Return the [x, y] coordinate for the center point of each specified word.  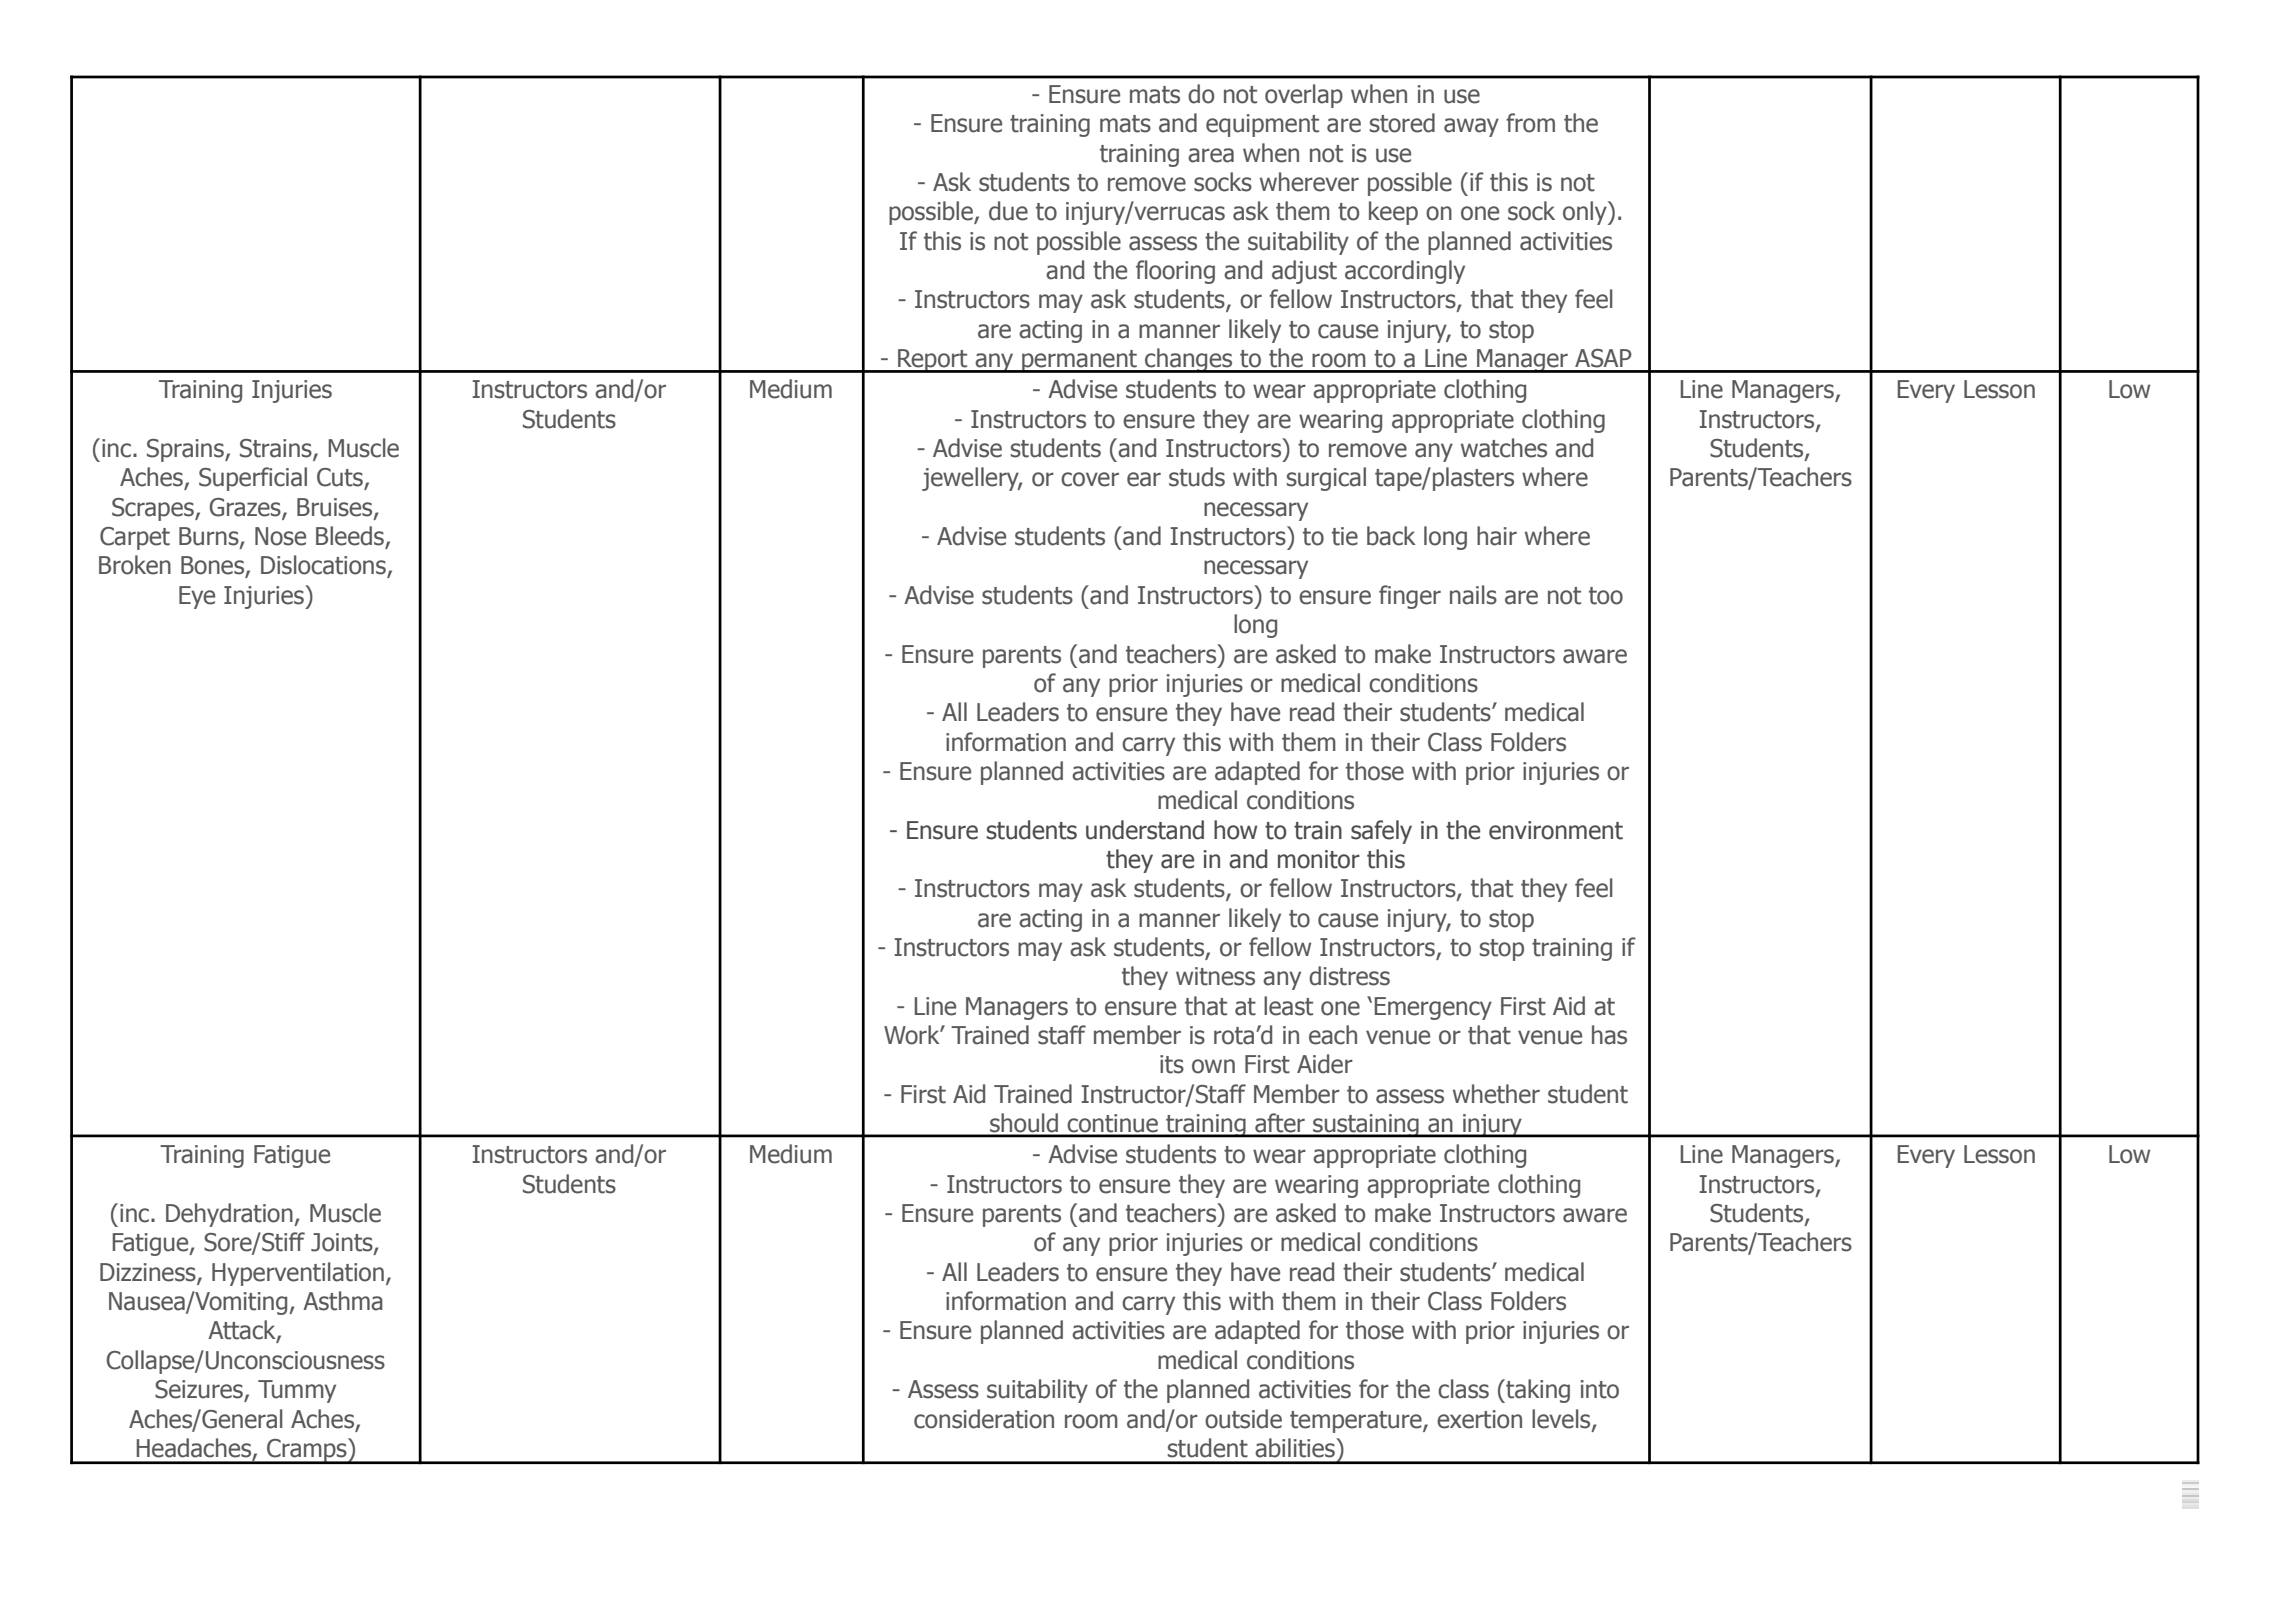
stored [1402, 123]
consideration [984, 1419]
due [1008, 211]
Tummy [297, 1391]
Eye [197, 597]
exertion [1479, 1419]
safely [1381, 832]
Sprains [186, 450]
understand [1145, 830]
